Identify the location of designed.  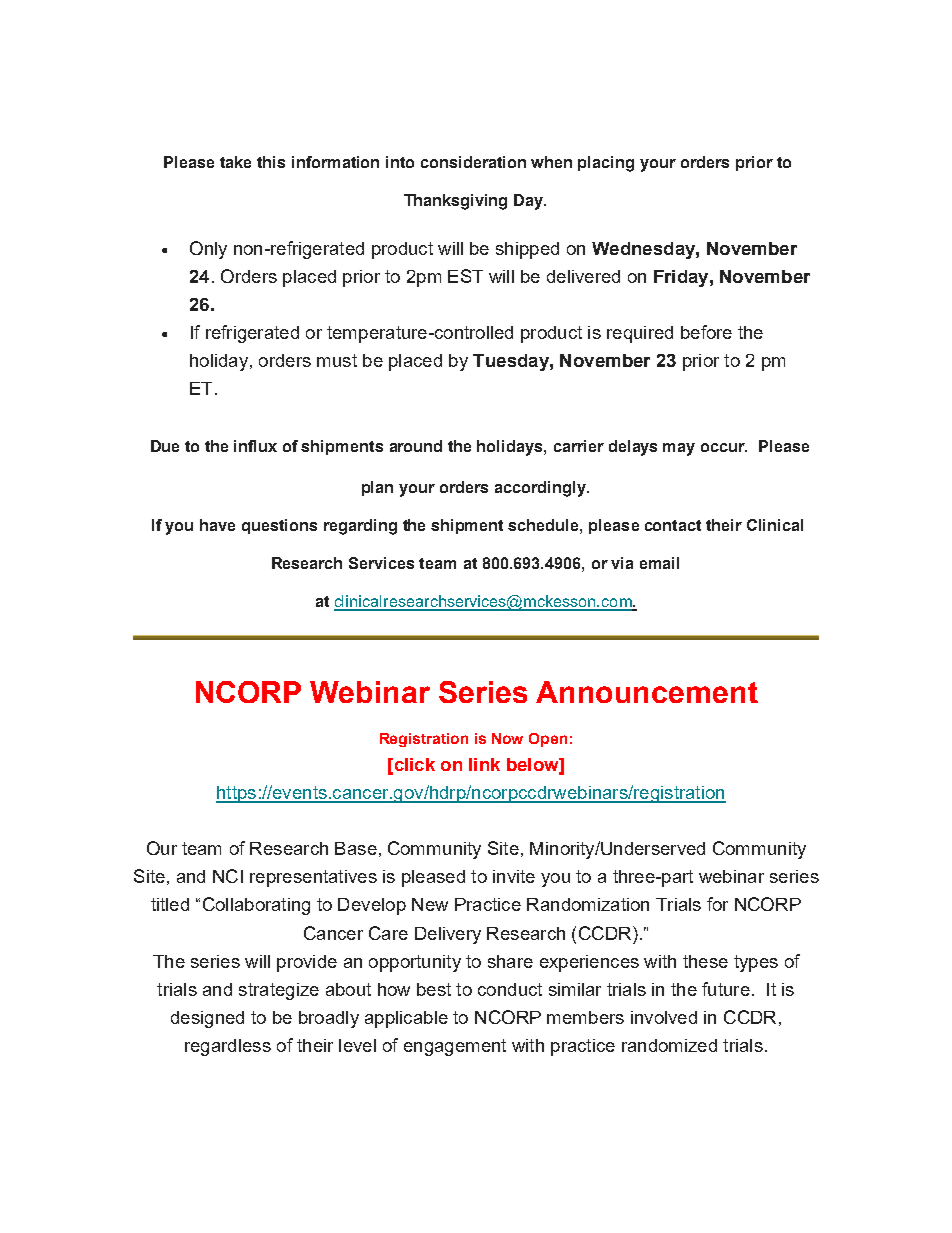
(207, 1019).
